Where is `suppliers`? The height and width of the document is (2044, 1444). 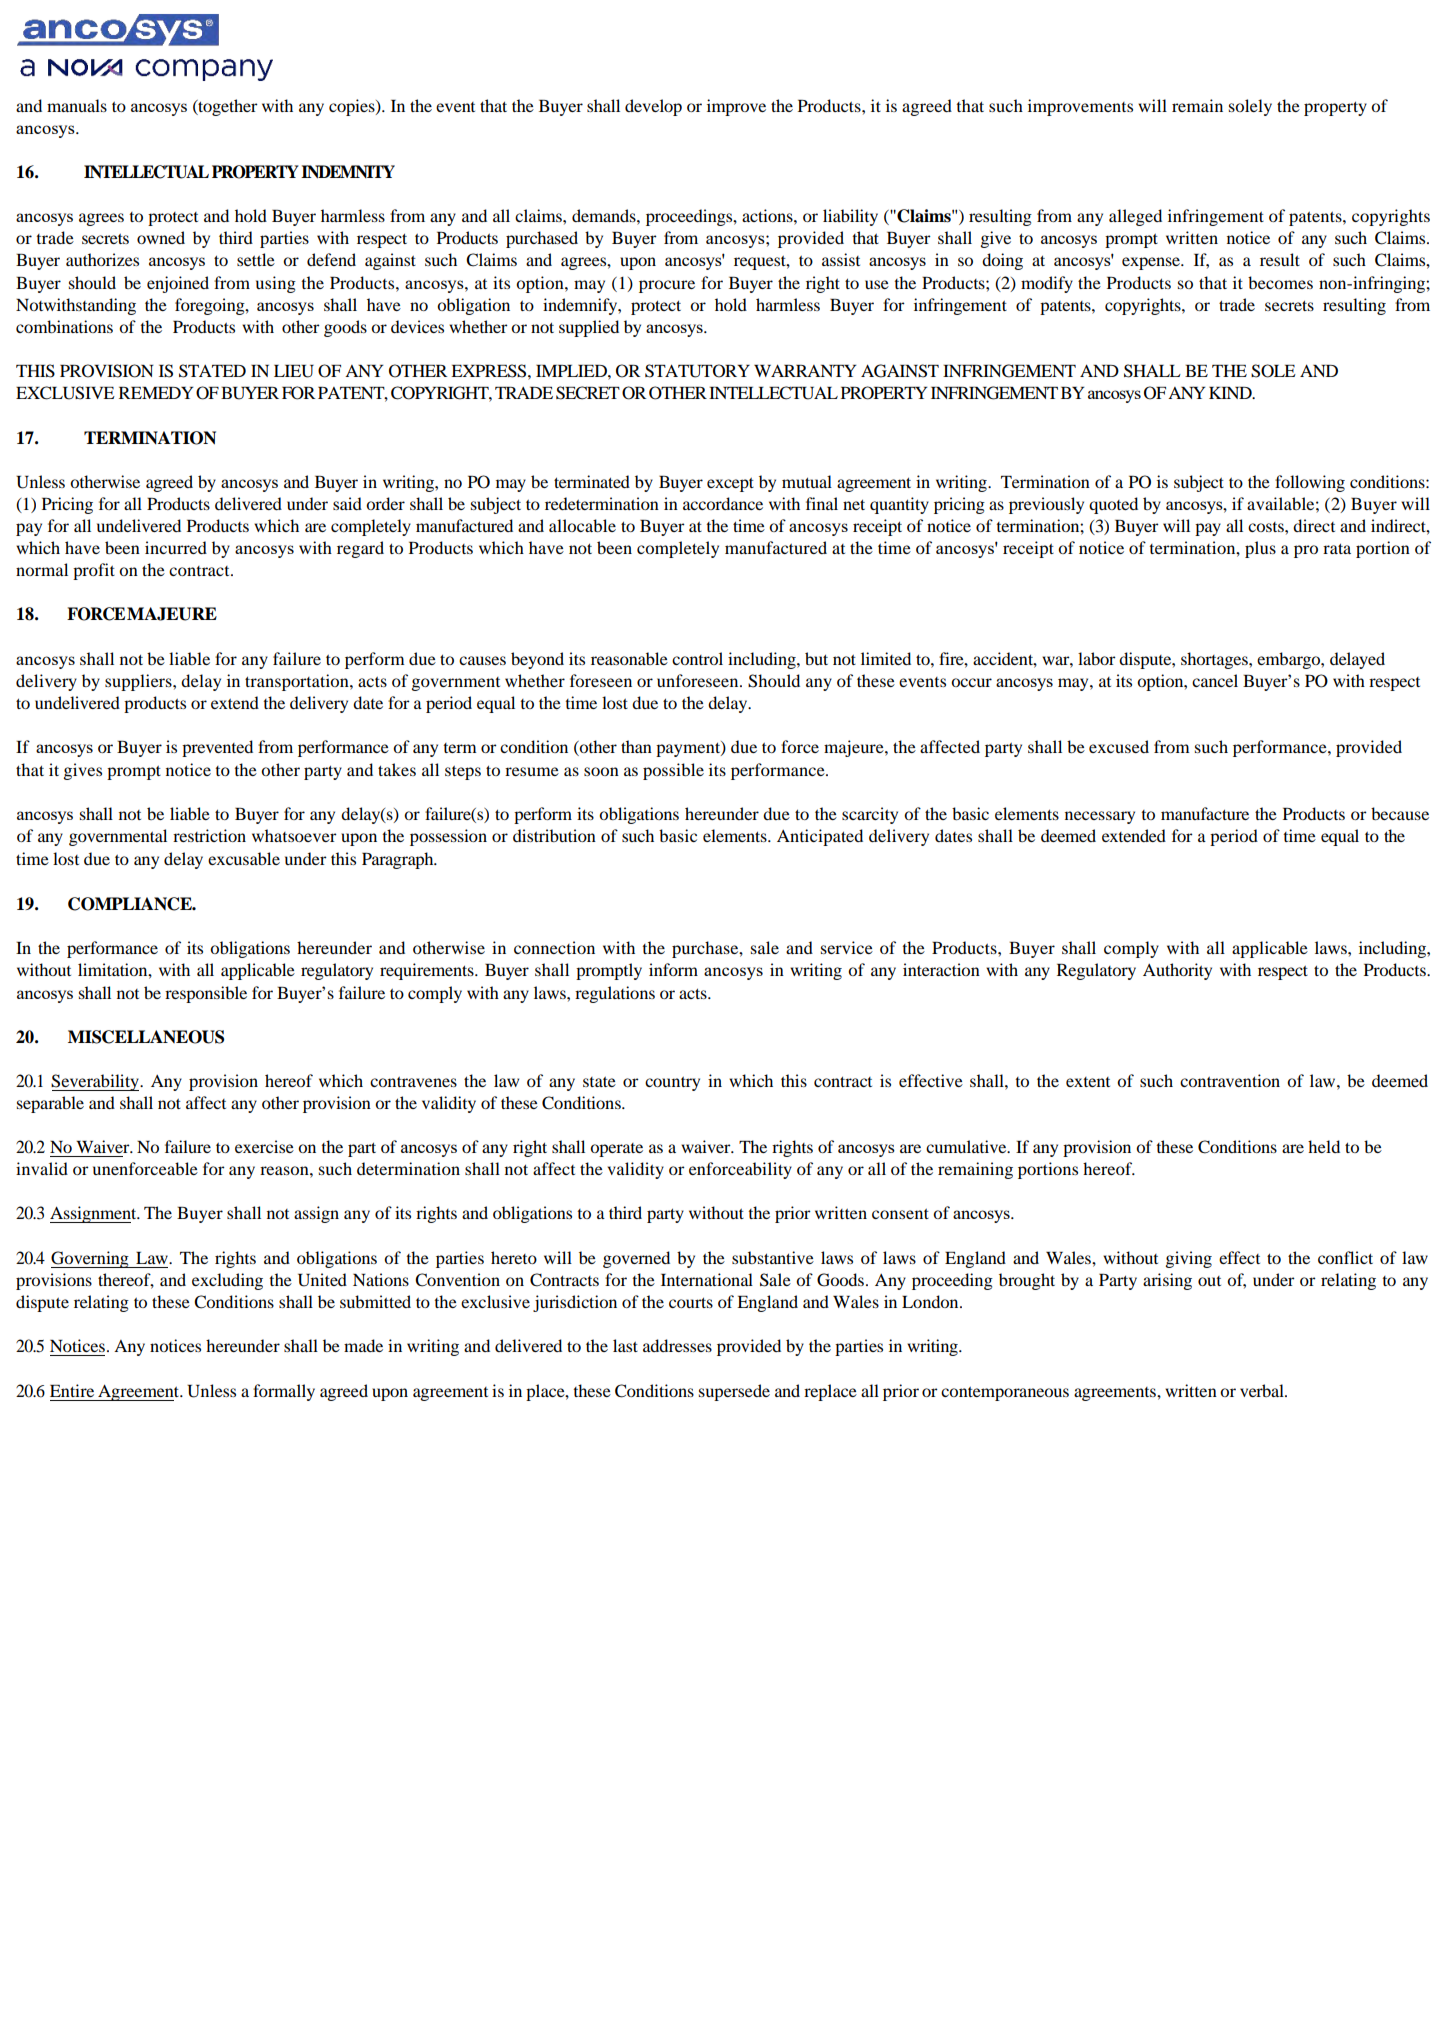
suppliers is located at coordinates (139, 682).
